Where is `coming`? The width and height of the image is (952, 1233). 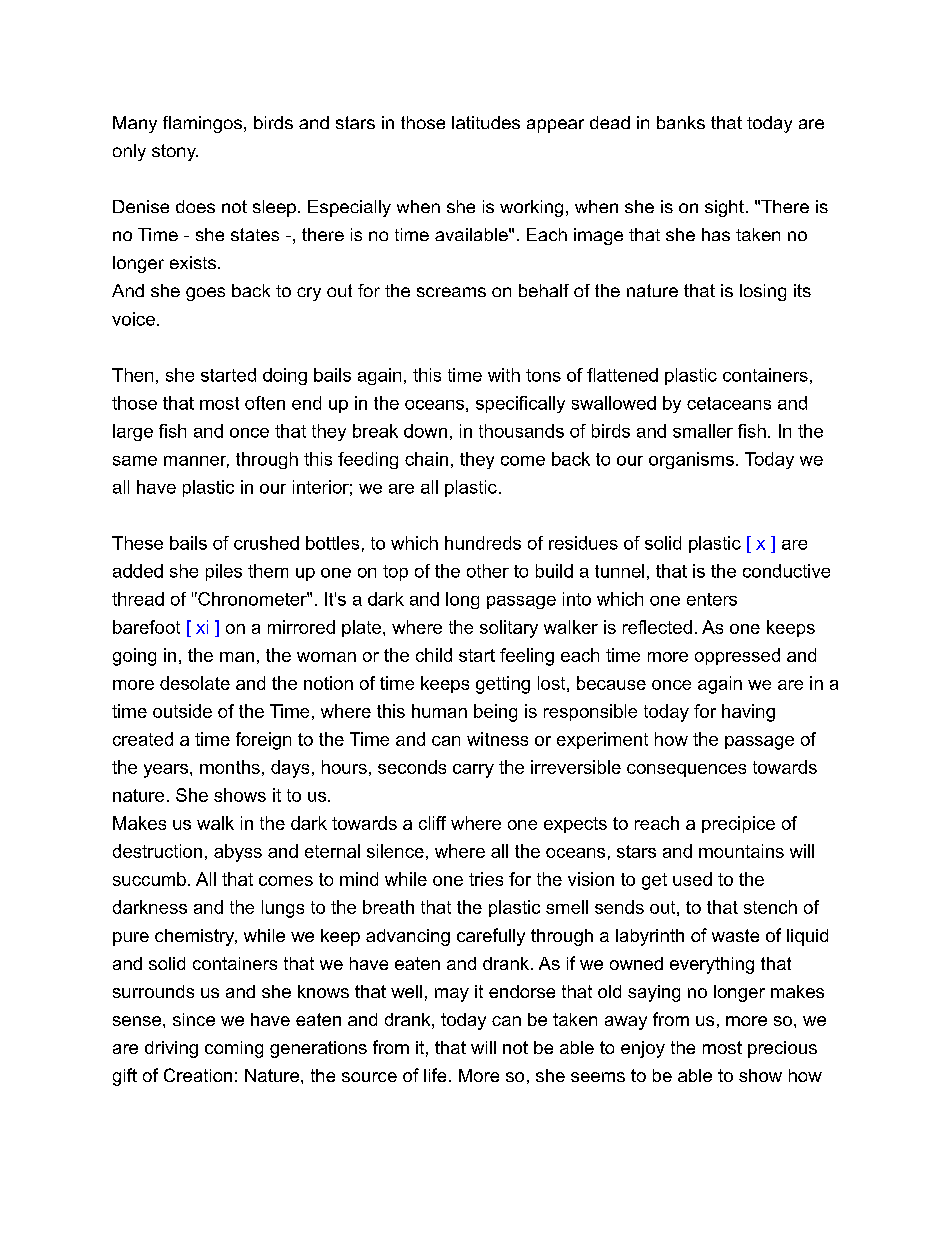
coming is located at coordinates (234, 1049).
